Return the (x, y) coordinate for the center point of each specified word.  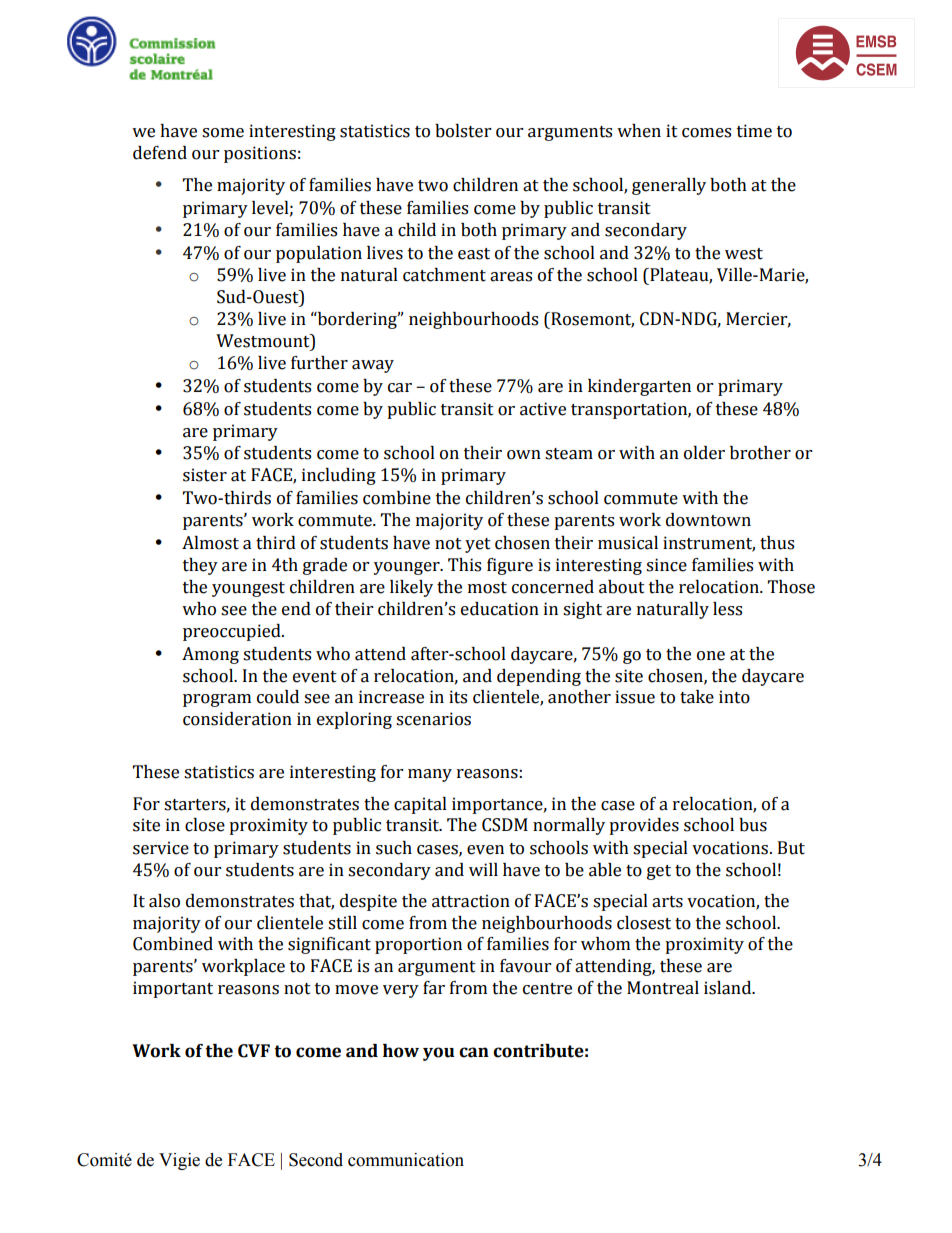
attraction (471, 901)
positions (260, 154)
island (729, 988)
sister (205, 475)
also (164, 901)
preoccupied (233, 632)
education (500, 609)
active (543, 409)
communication (406, 1160)
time (754, 131)
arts (667, 902)
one (711, 656)
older (704, 453)
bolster (463, 131)
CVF (254, 1051)
